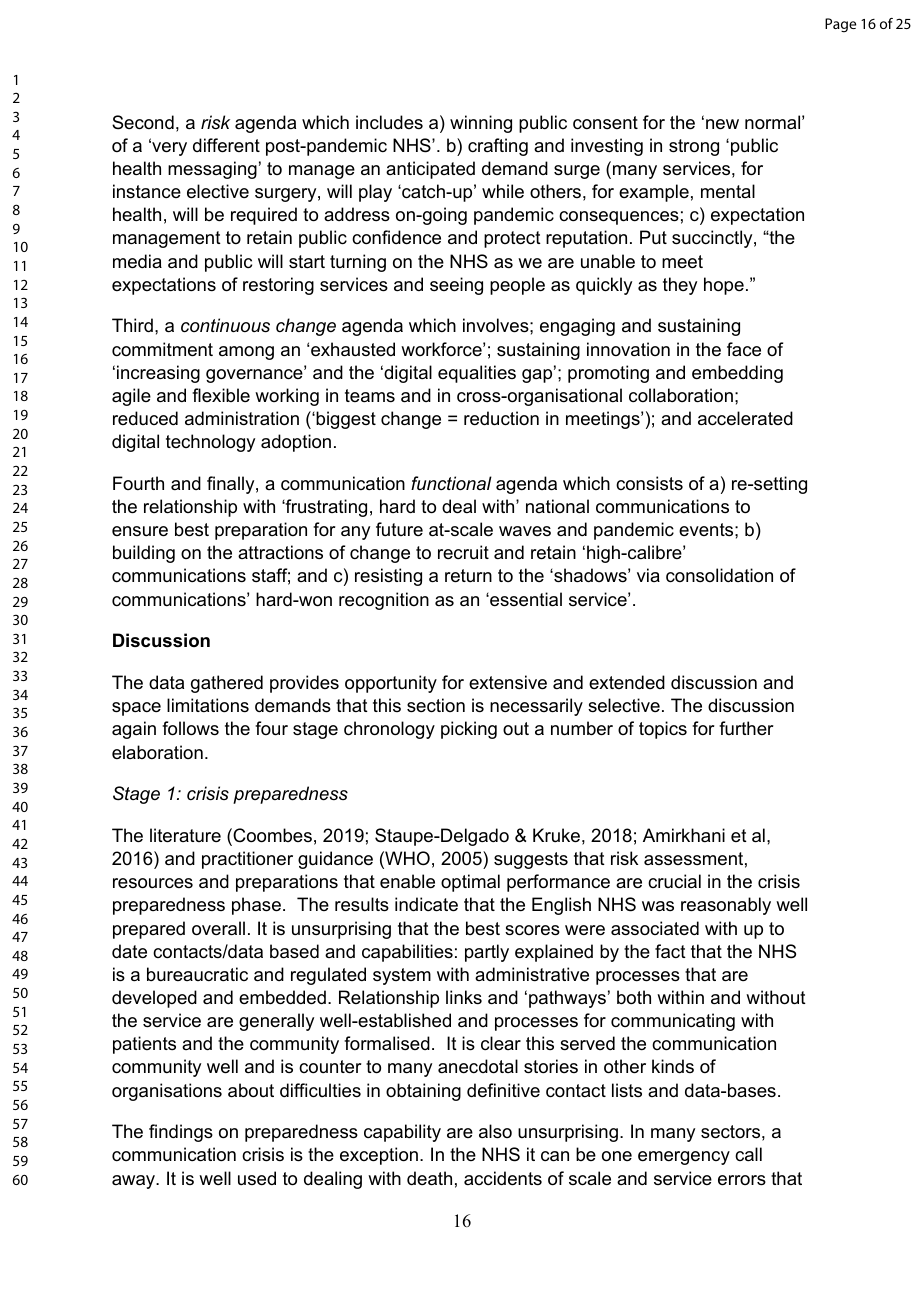  What do you see at coordinates (748, 1154) in the document?
I see `call` at bounding box center [748, 1154].
